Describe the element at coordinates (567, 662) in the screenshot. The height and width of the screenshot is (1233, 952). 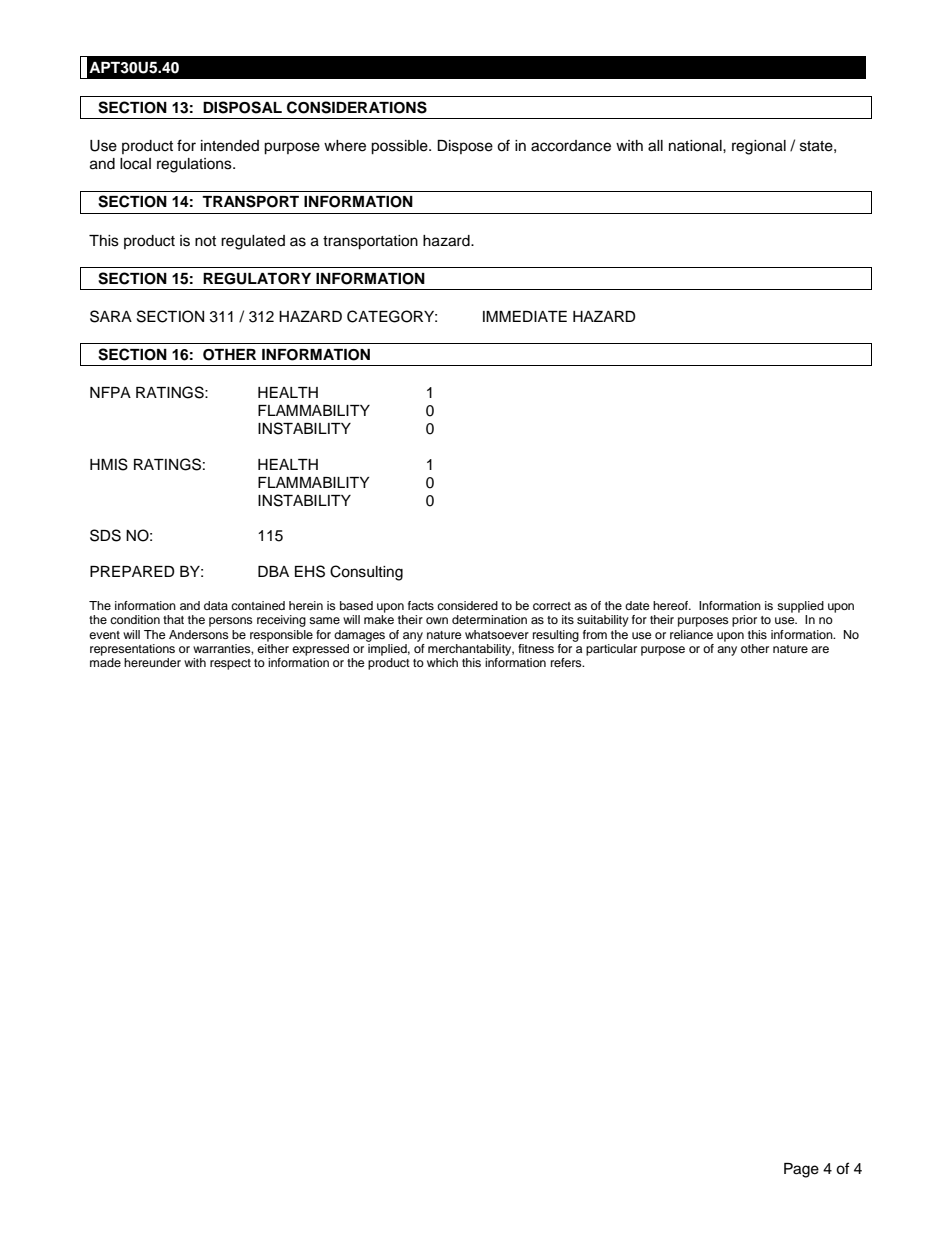
I see `refers` at that location.
